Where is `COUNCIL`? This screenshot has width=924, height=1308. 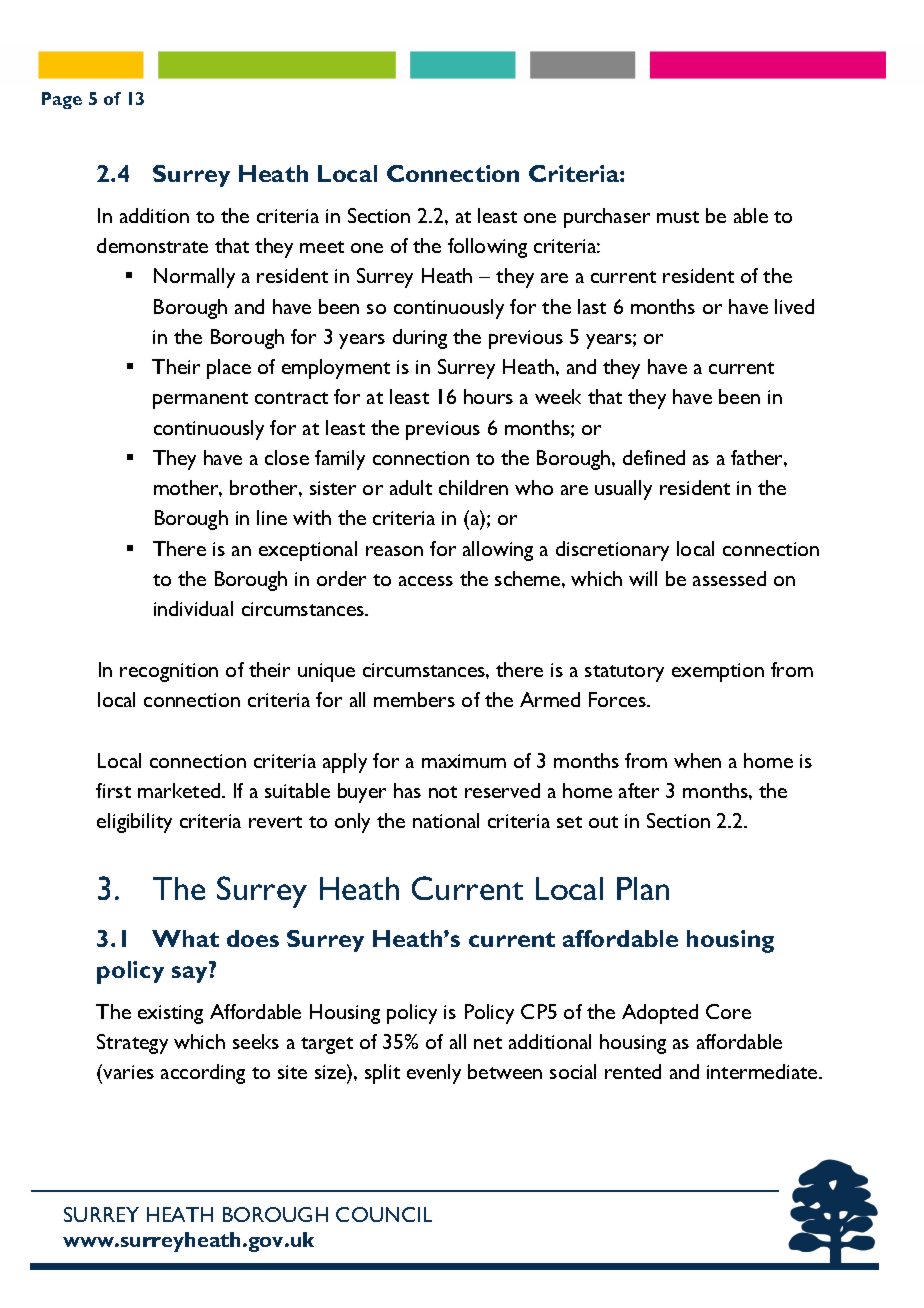
COUNCIL is located at coordinates (384, 1214).
